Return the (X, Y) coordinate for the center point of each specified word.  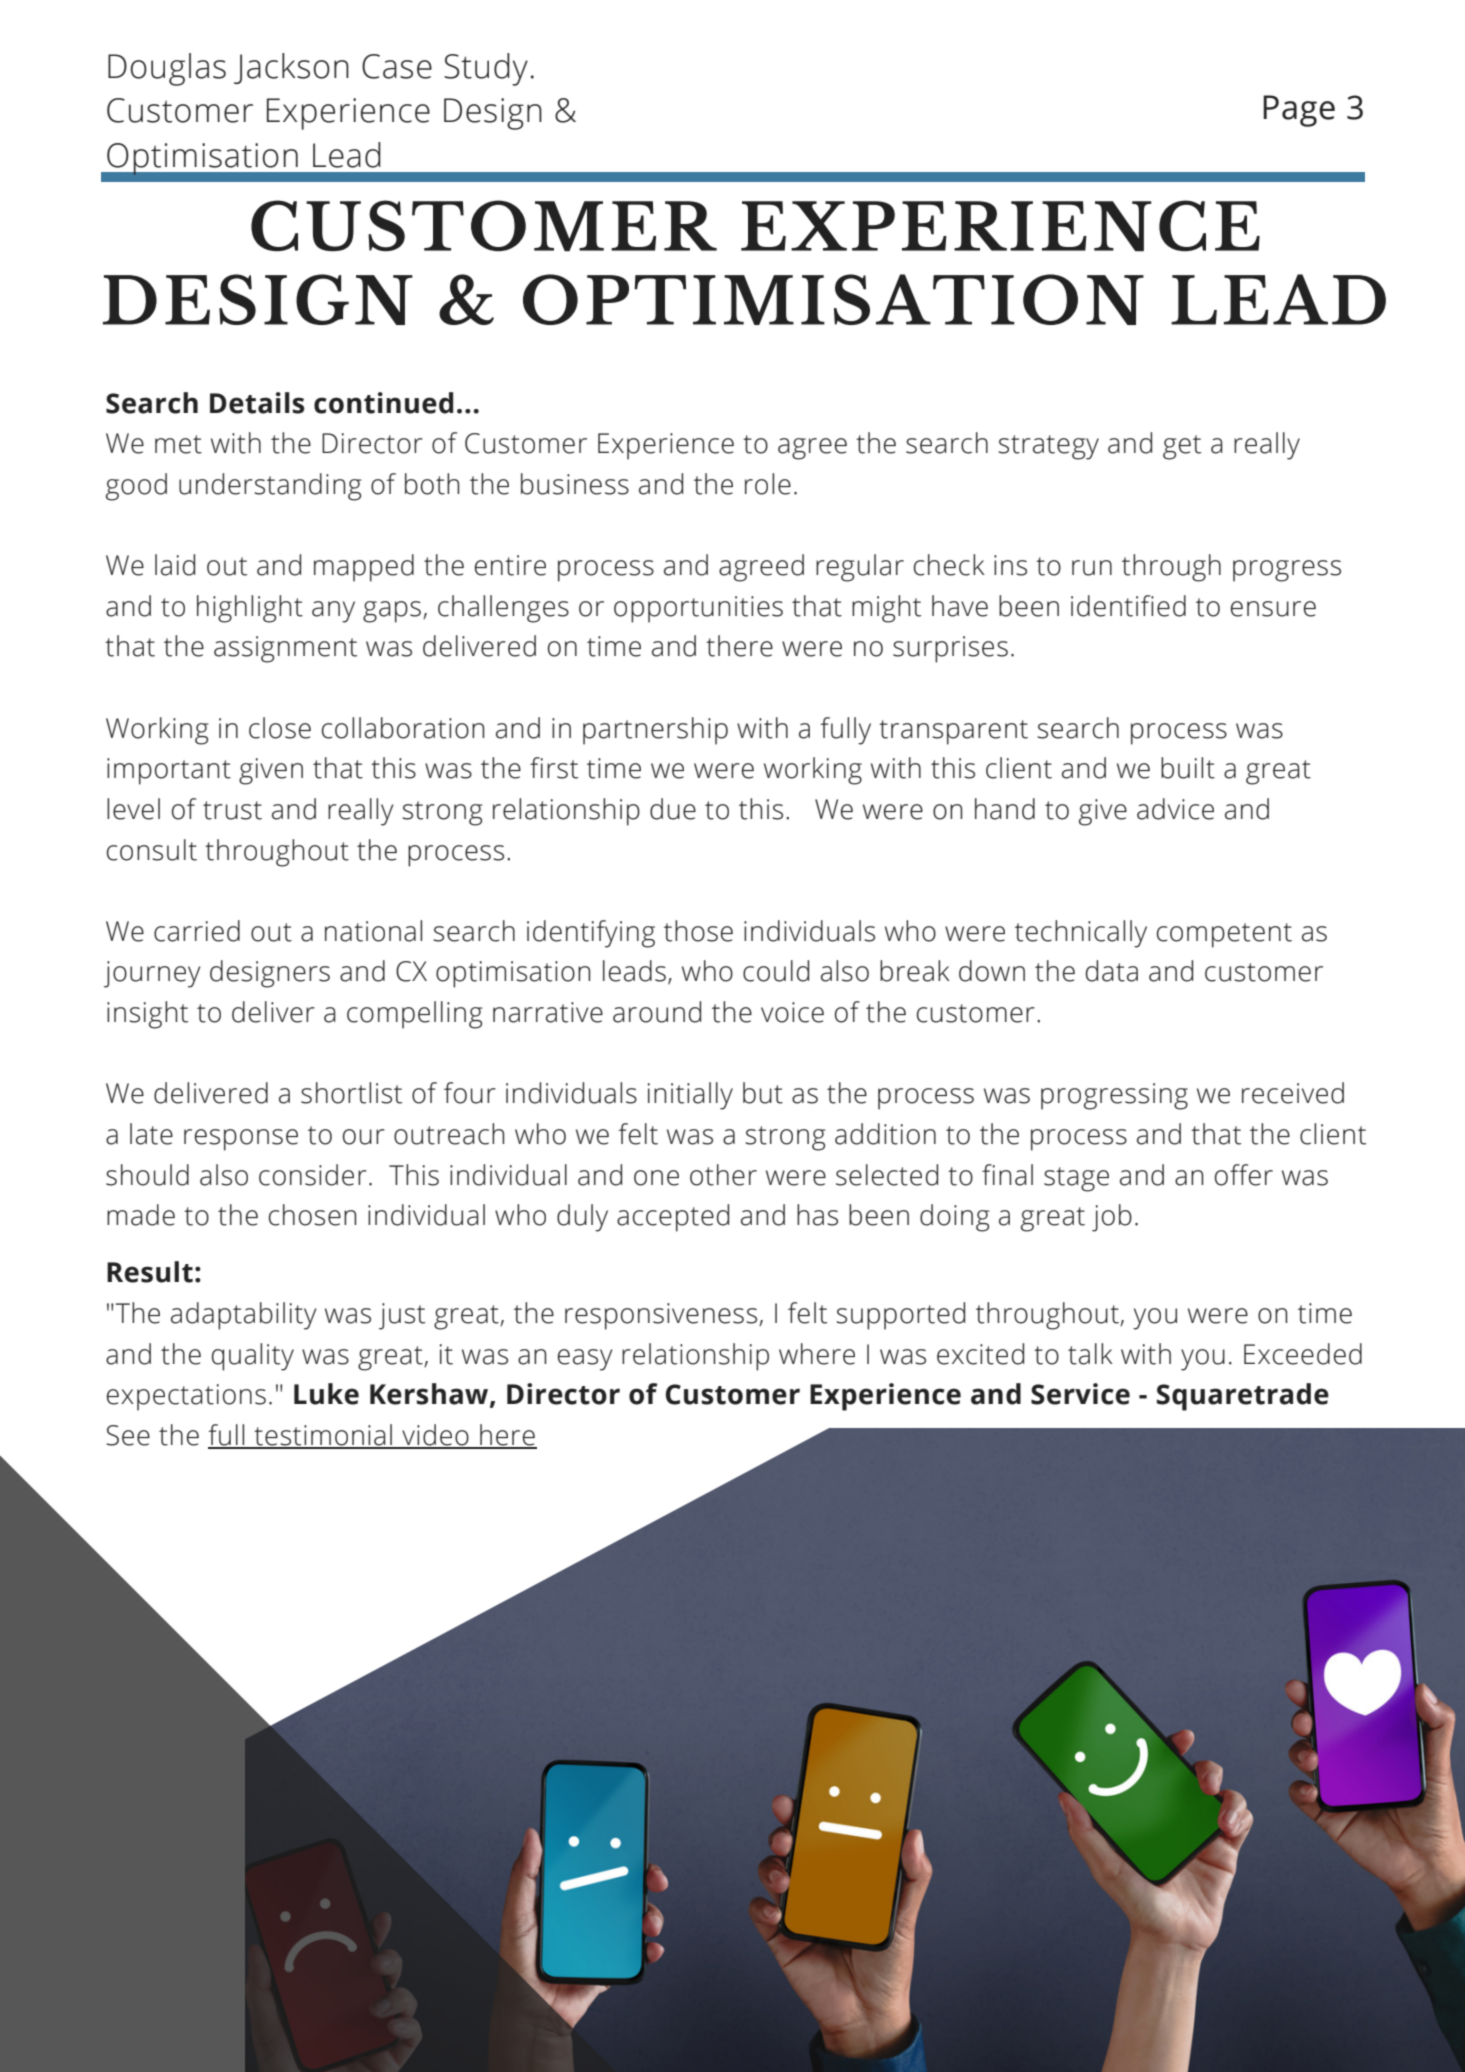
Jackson (291, 68)
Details (257, 403)
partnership (655, 731)
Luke (326, 1394)
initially (690, 1096)
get (1182, 447)
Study (486, 69)
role (768, 484)
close (280, 728)
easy (585, 1360)
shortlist (351, 1093)
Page (1299, 111)
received (1293, 1093)
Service (1080, 1394)
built (1188, 768)
